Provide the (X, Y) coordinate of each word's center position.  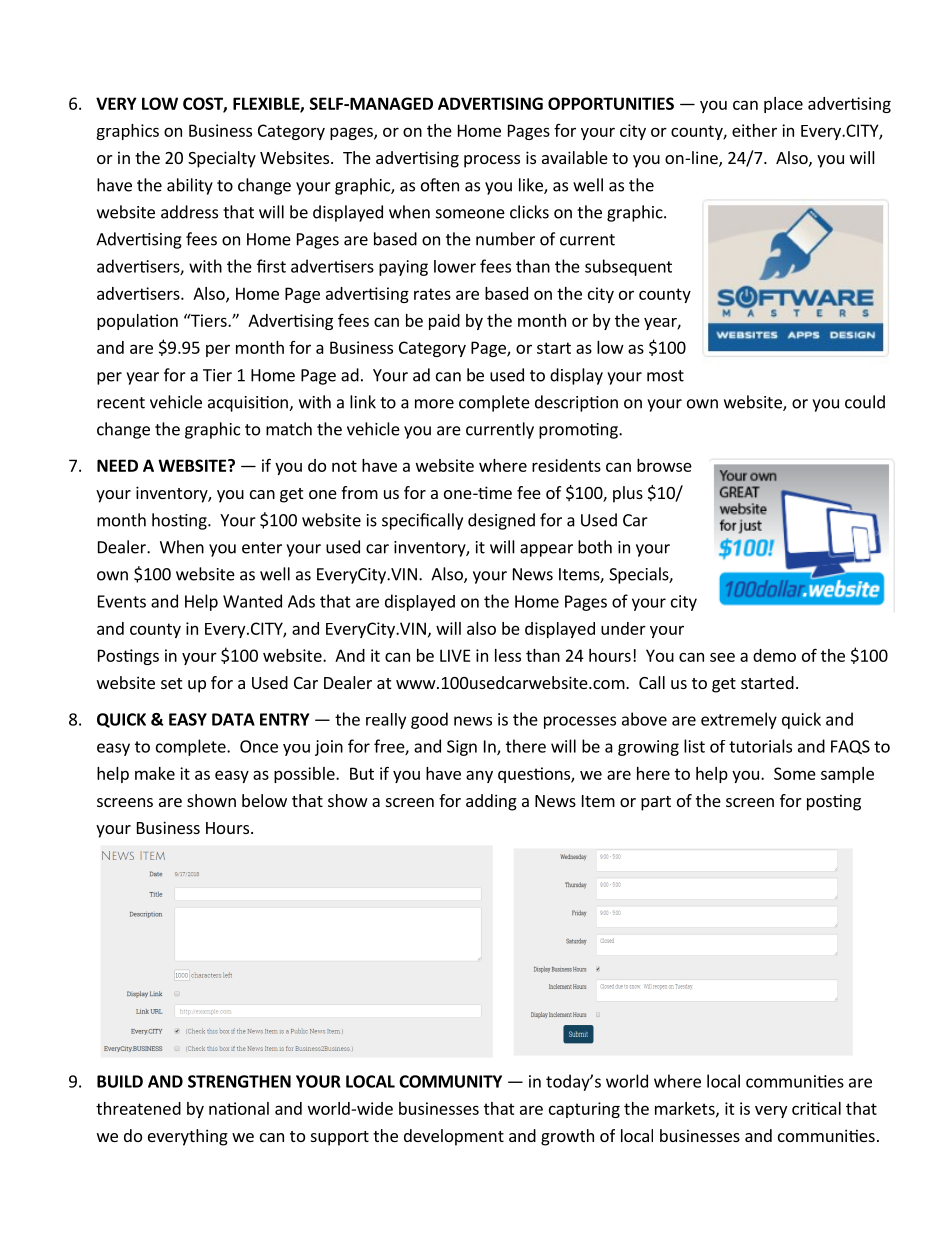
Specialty (222, 159)
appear (546, 550)
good (429, 720)
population (137, 322)
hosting (180, 521)
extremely (739, 720)
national (239, 1108)
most (665, 376)
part (656, 803)
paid (444, 322)
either (754, 130)
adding (491, 802)
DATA (233, 719)
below (264, 800)
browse (664, 465)
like (532, 186)
